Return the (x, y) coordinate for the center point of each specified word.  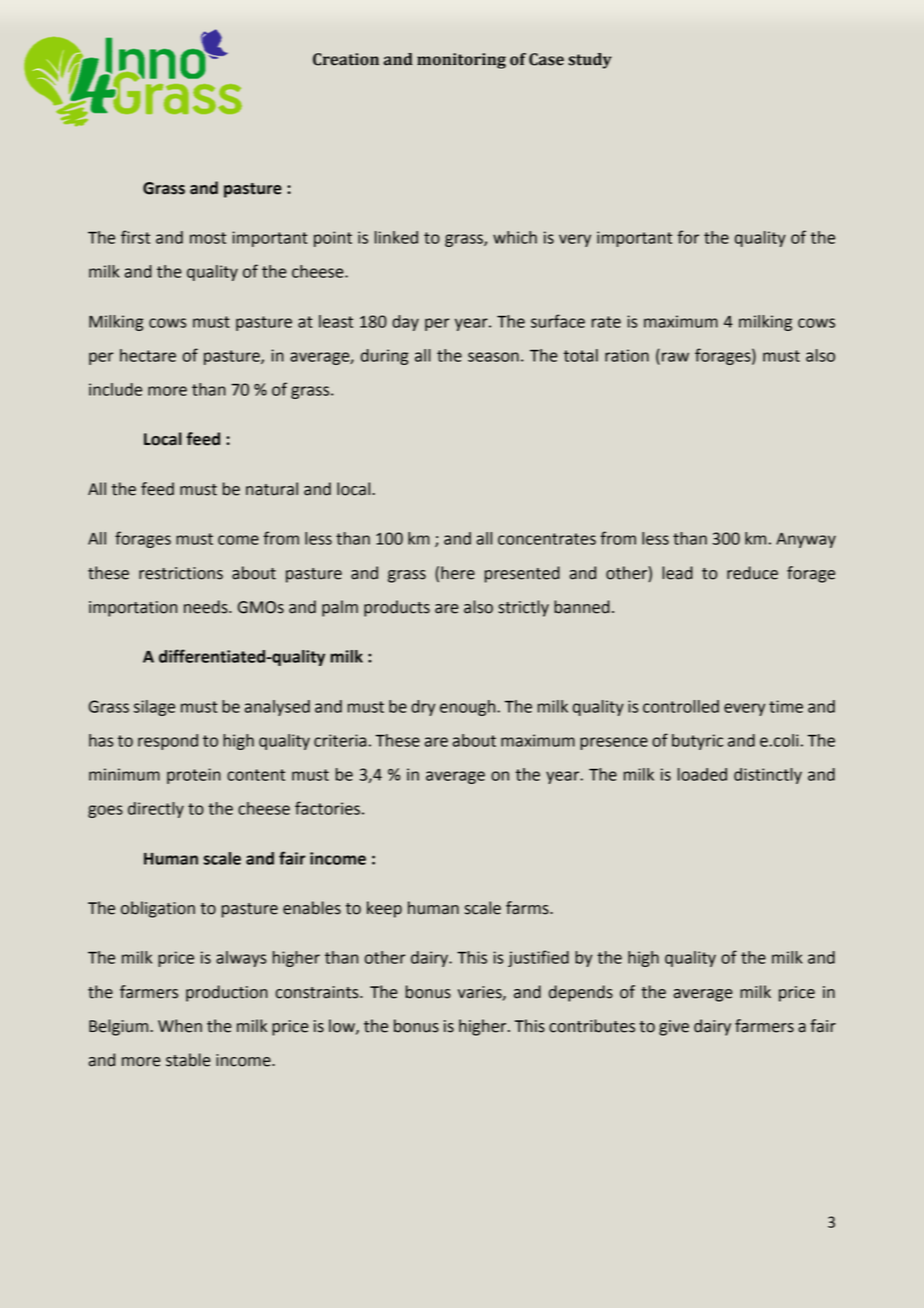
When (180, 1026)
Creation (346, 59)
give (674, 1028)
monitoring (461, 61)
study (590, 61)
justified (538, 958)
